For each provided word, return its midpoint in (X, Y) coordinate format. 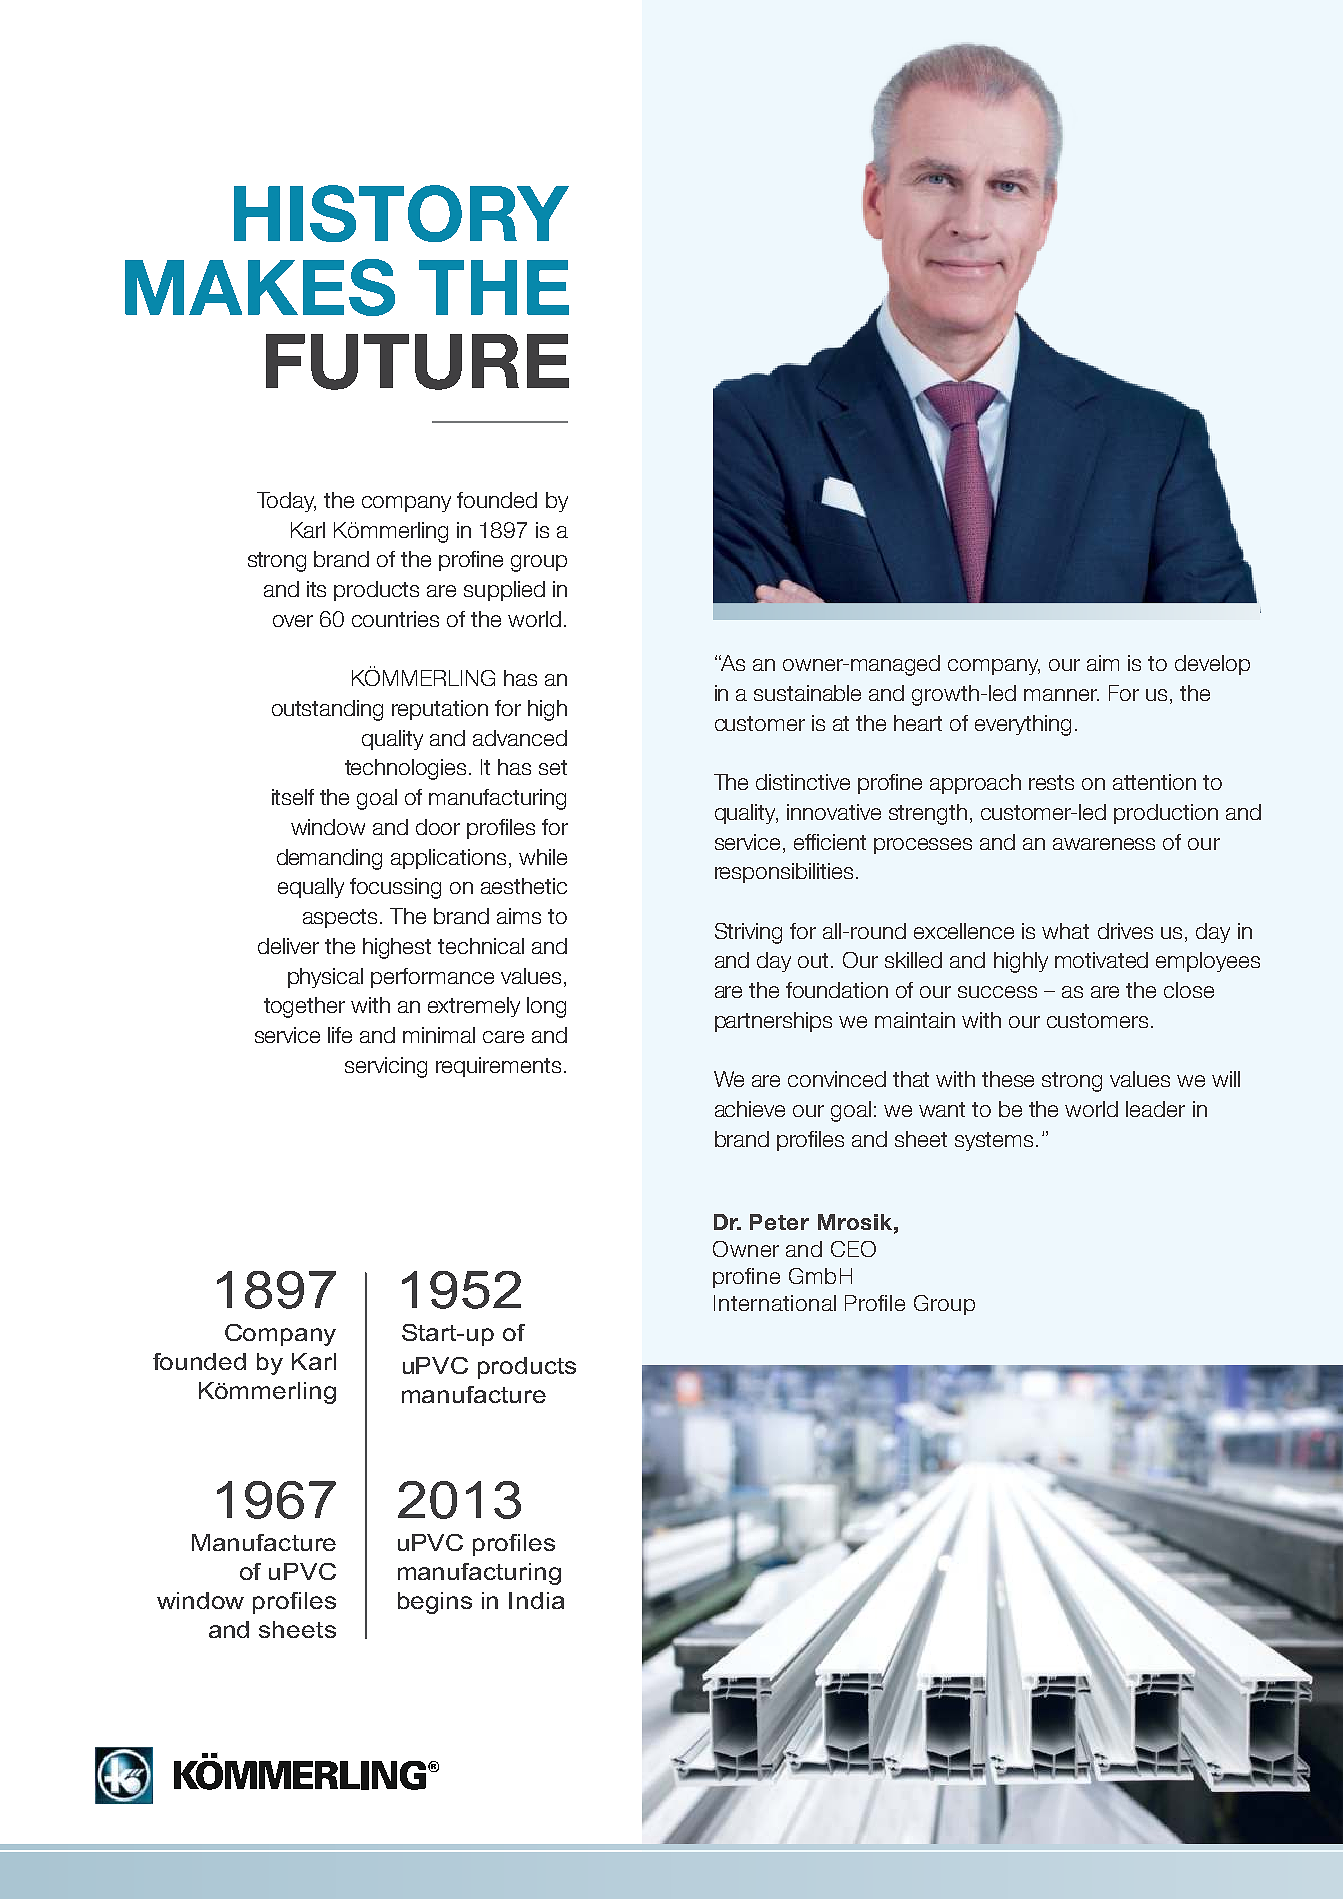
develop (1212, 665)
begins (435, 1603)
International (775, 1303)
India (536, 1600)
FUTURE (417, 362)
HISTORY (401, 213)
